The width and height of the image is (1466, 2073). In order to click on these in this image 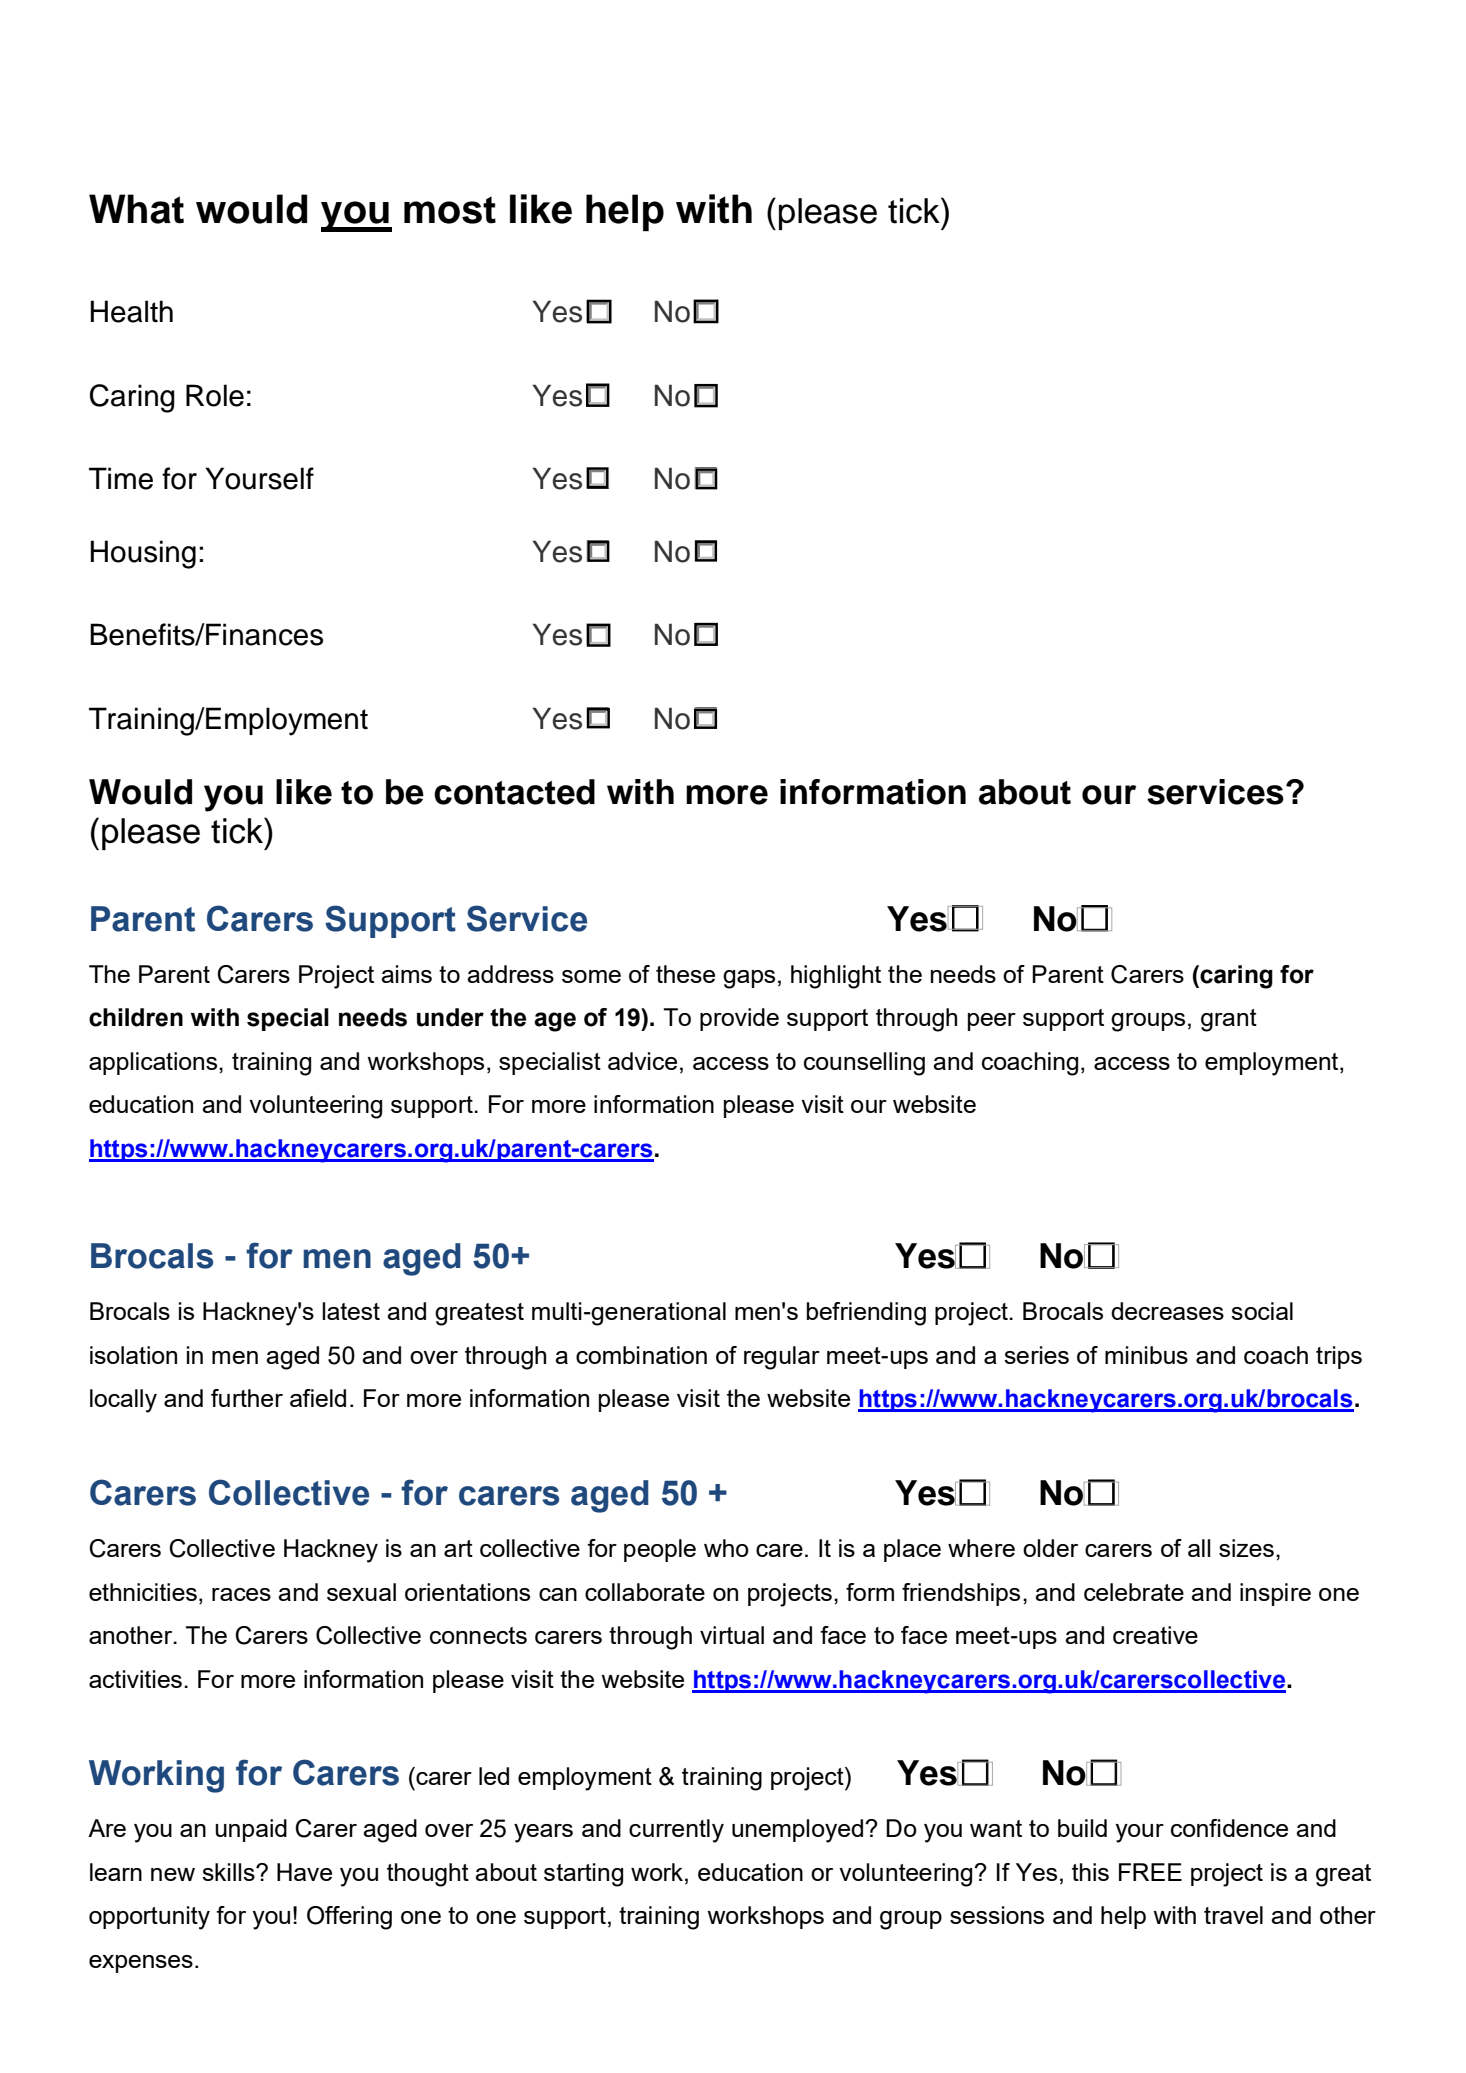, I will do `click(685, 974)`.
